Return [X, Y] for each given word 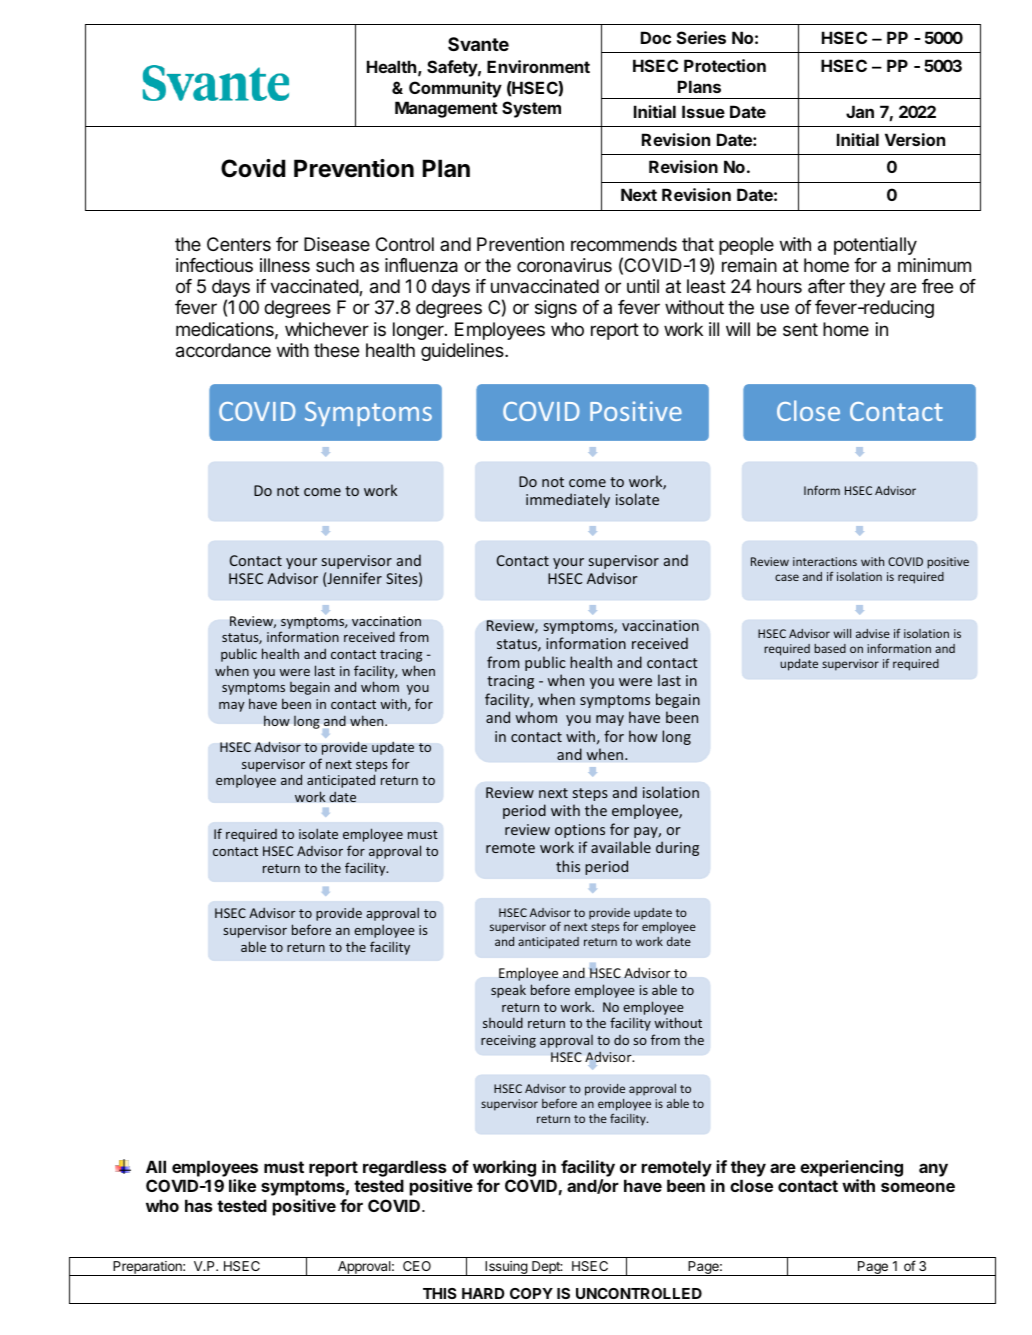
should [503, 1022]
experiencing [851, 1170]
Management [446, 109]
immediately [568, 500]
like [242, 1185]
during [677, 848]
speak [508, 991]
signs [556, 309]
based [830, 648]
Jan [860, 111]
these [336, 350]
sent [800, 329]
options [580, 831]
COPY [531, 1293]
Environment [538, 66]
